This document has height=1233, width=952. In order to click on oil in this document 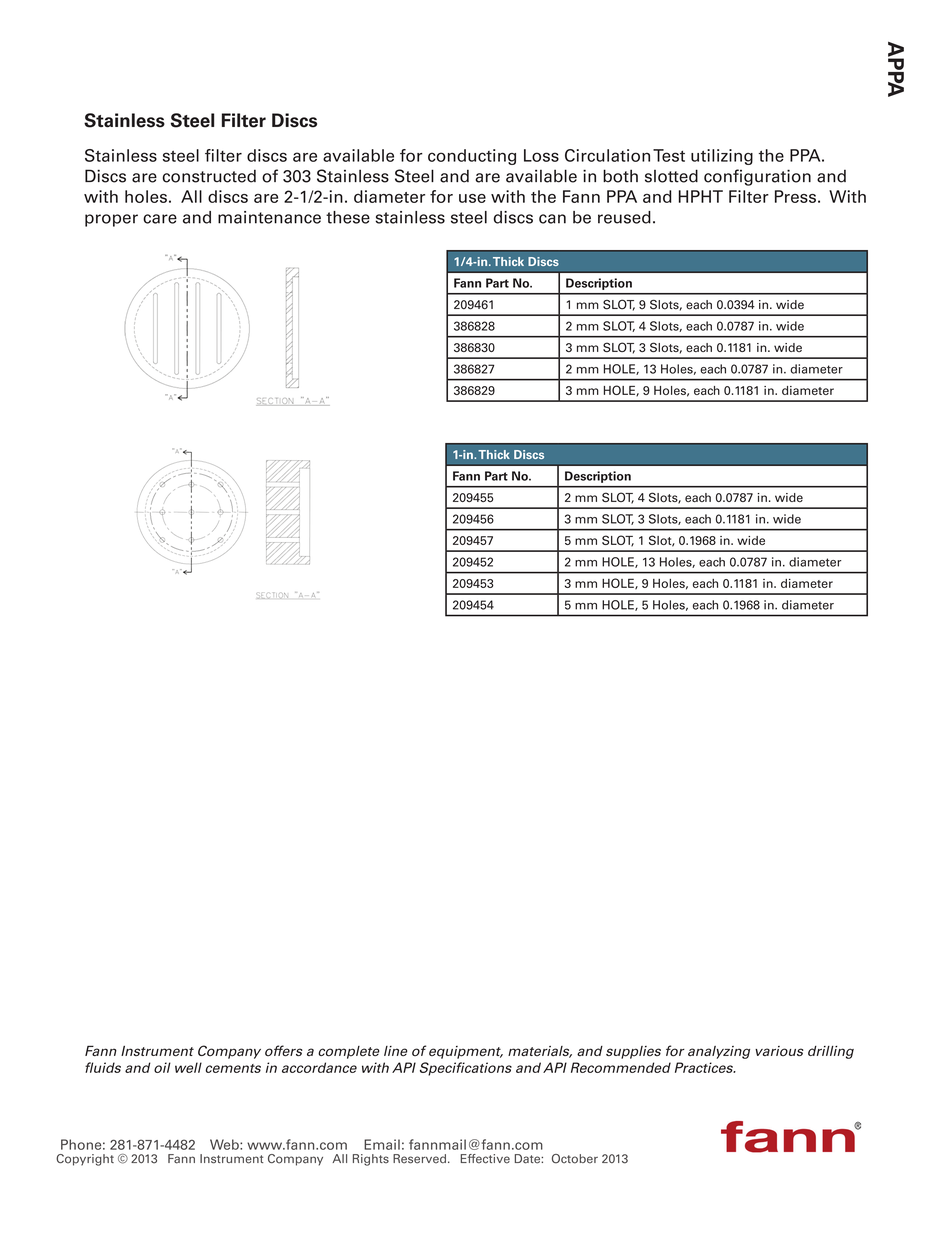, I will do `click(162, 1067)`.
